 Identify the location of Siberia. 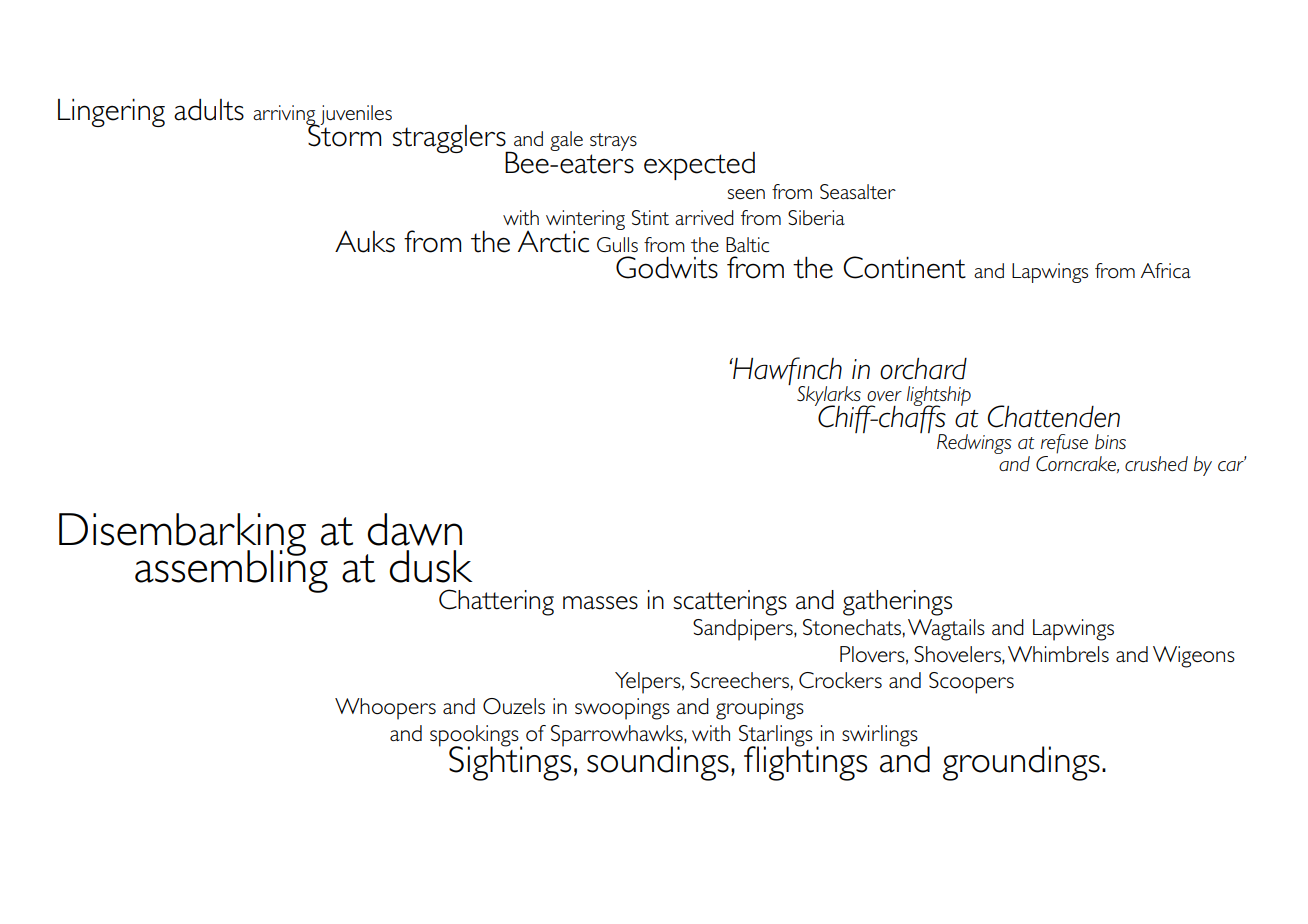
(816, 217).
